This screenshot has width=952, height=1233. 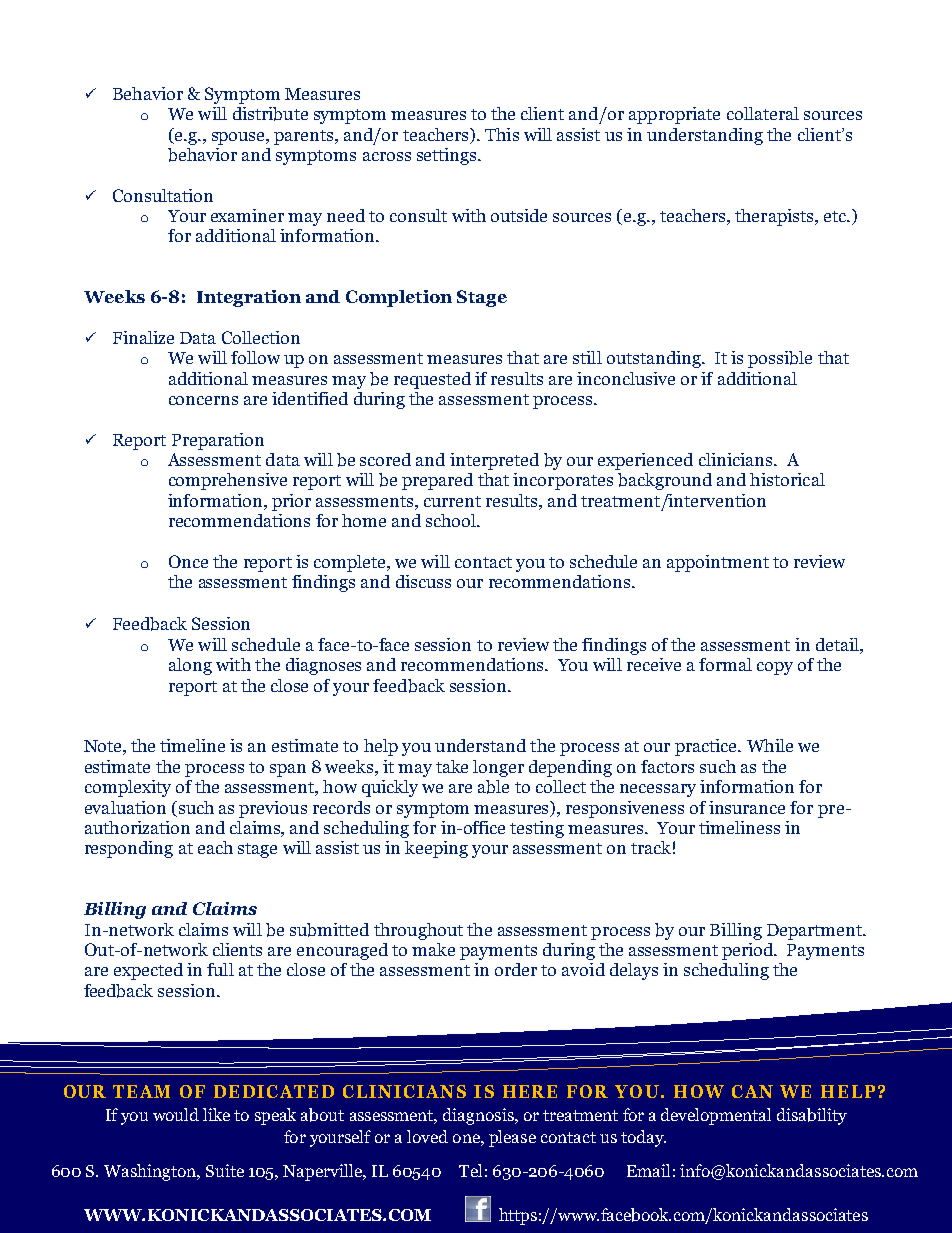 I want to click on collateral, so click(x=763, y=113).
